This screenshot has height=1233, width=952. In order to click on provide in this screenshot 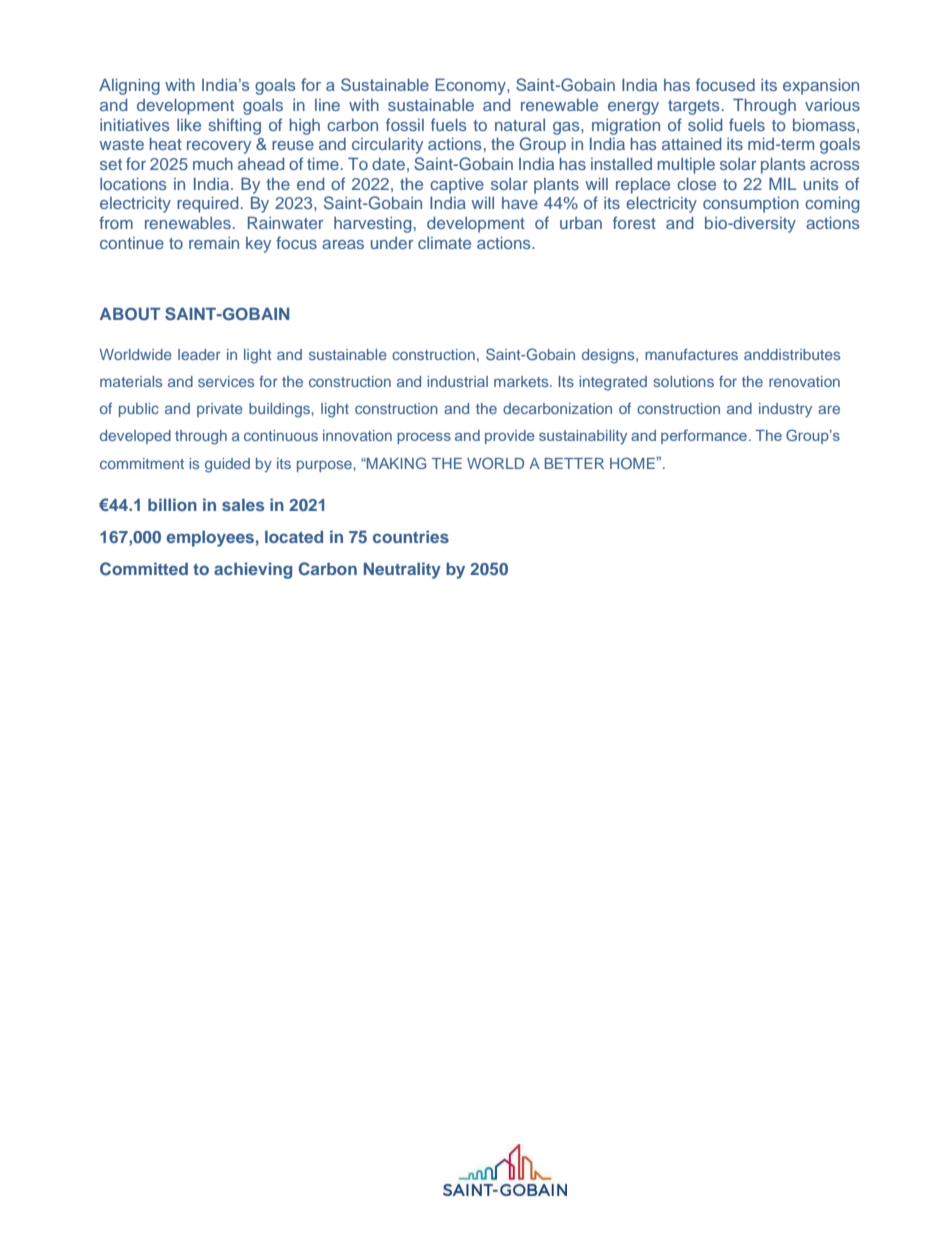, I will do `click(510, 437)`.
